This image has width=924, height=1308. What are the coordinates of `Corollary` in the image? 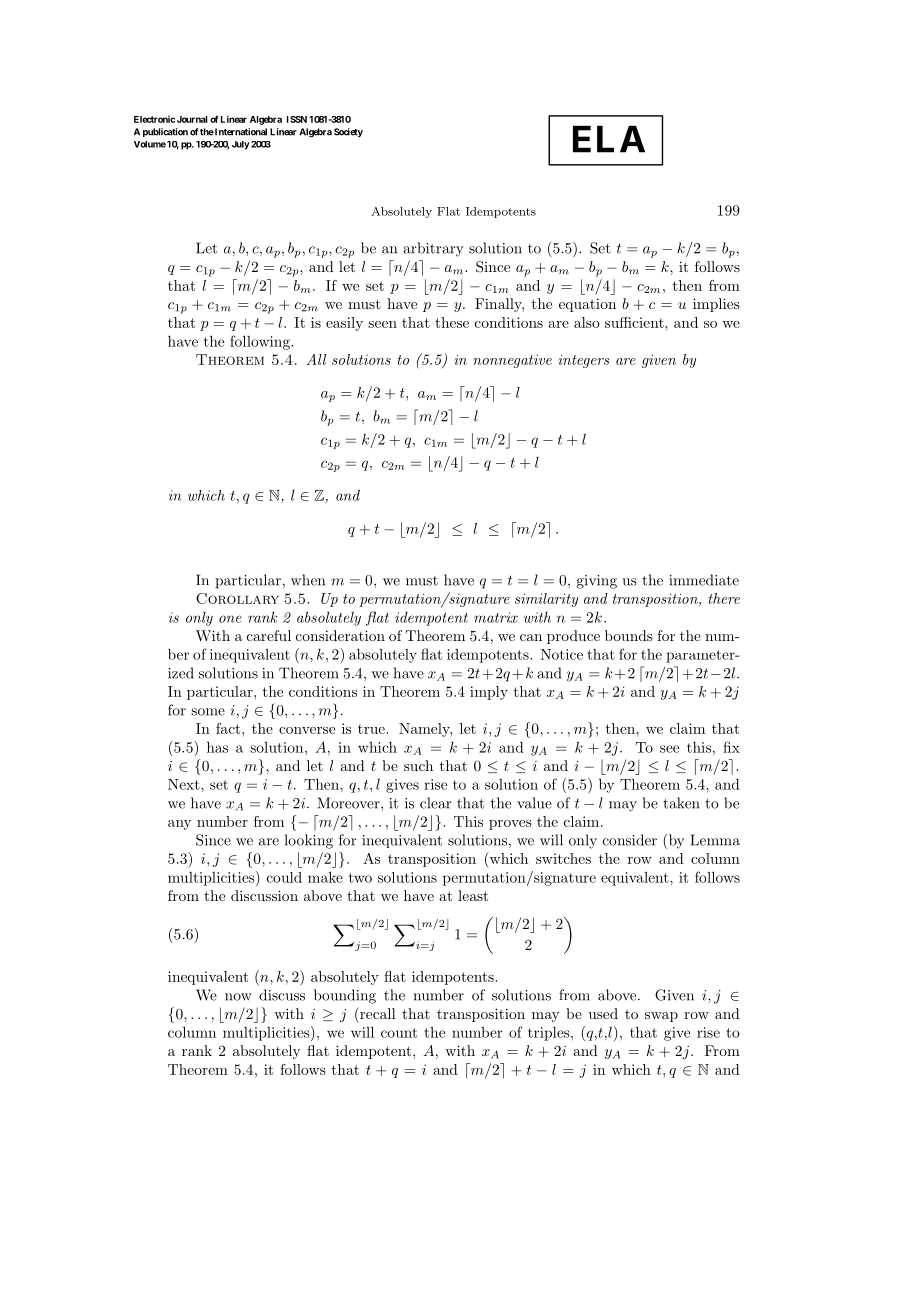 It's located at (237, 598).
